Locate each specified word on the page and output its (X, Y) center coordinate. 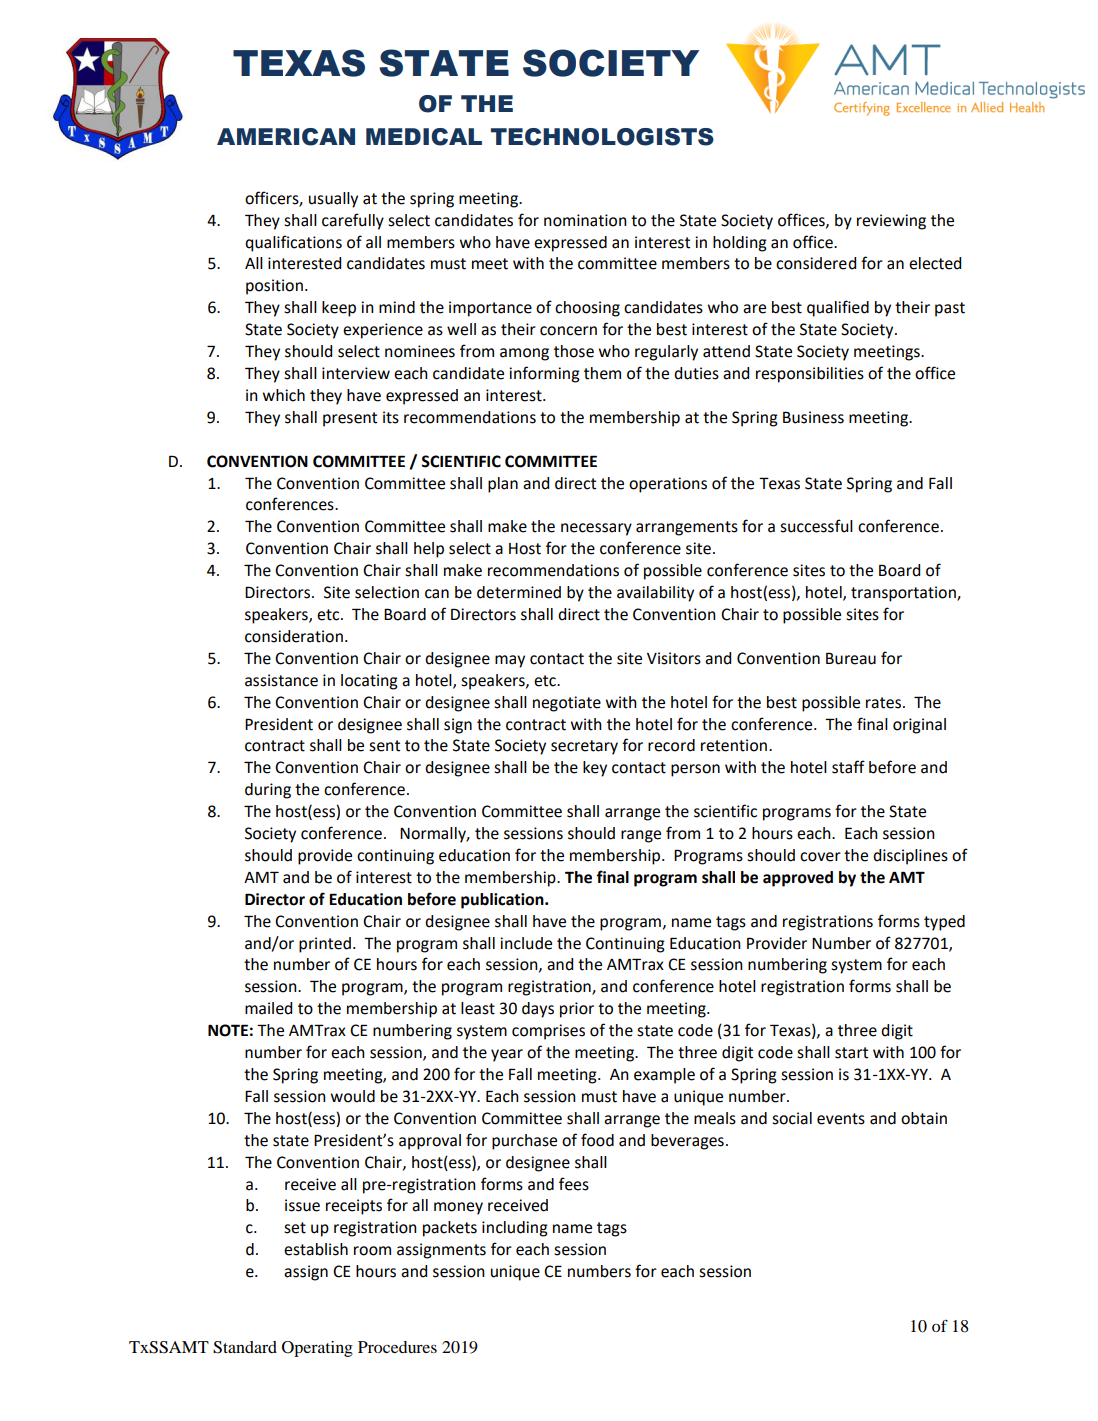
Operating (317, 1349)
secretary (584, 747)
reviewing (891, 222)
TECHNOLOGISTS (602, 137)
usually (333, 200)
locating (369, 682)
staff (848, 767)
